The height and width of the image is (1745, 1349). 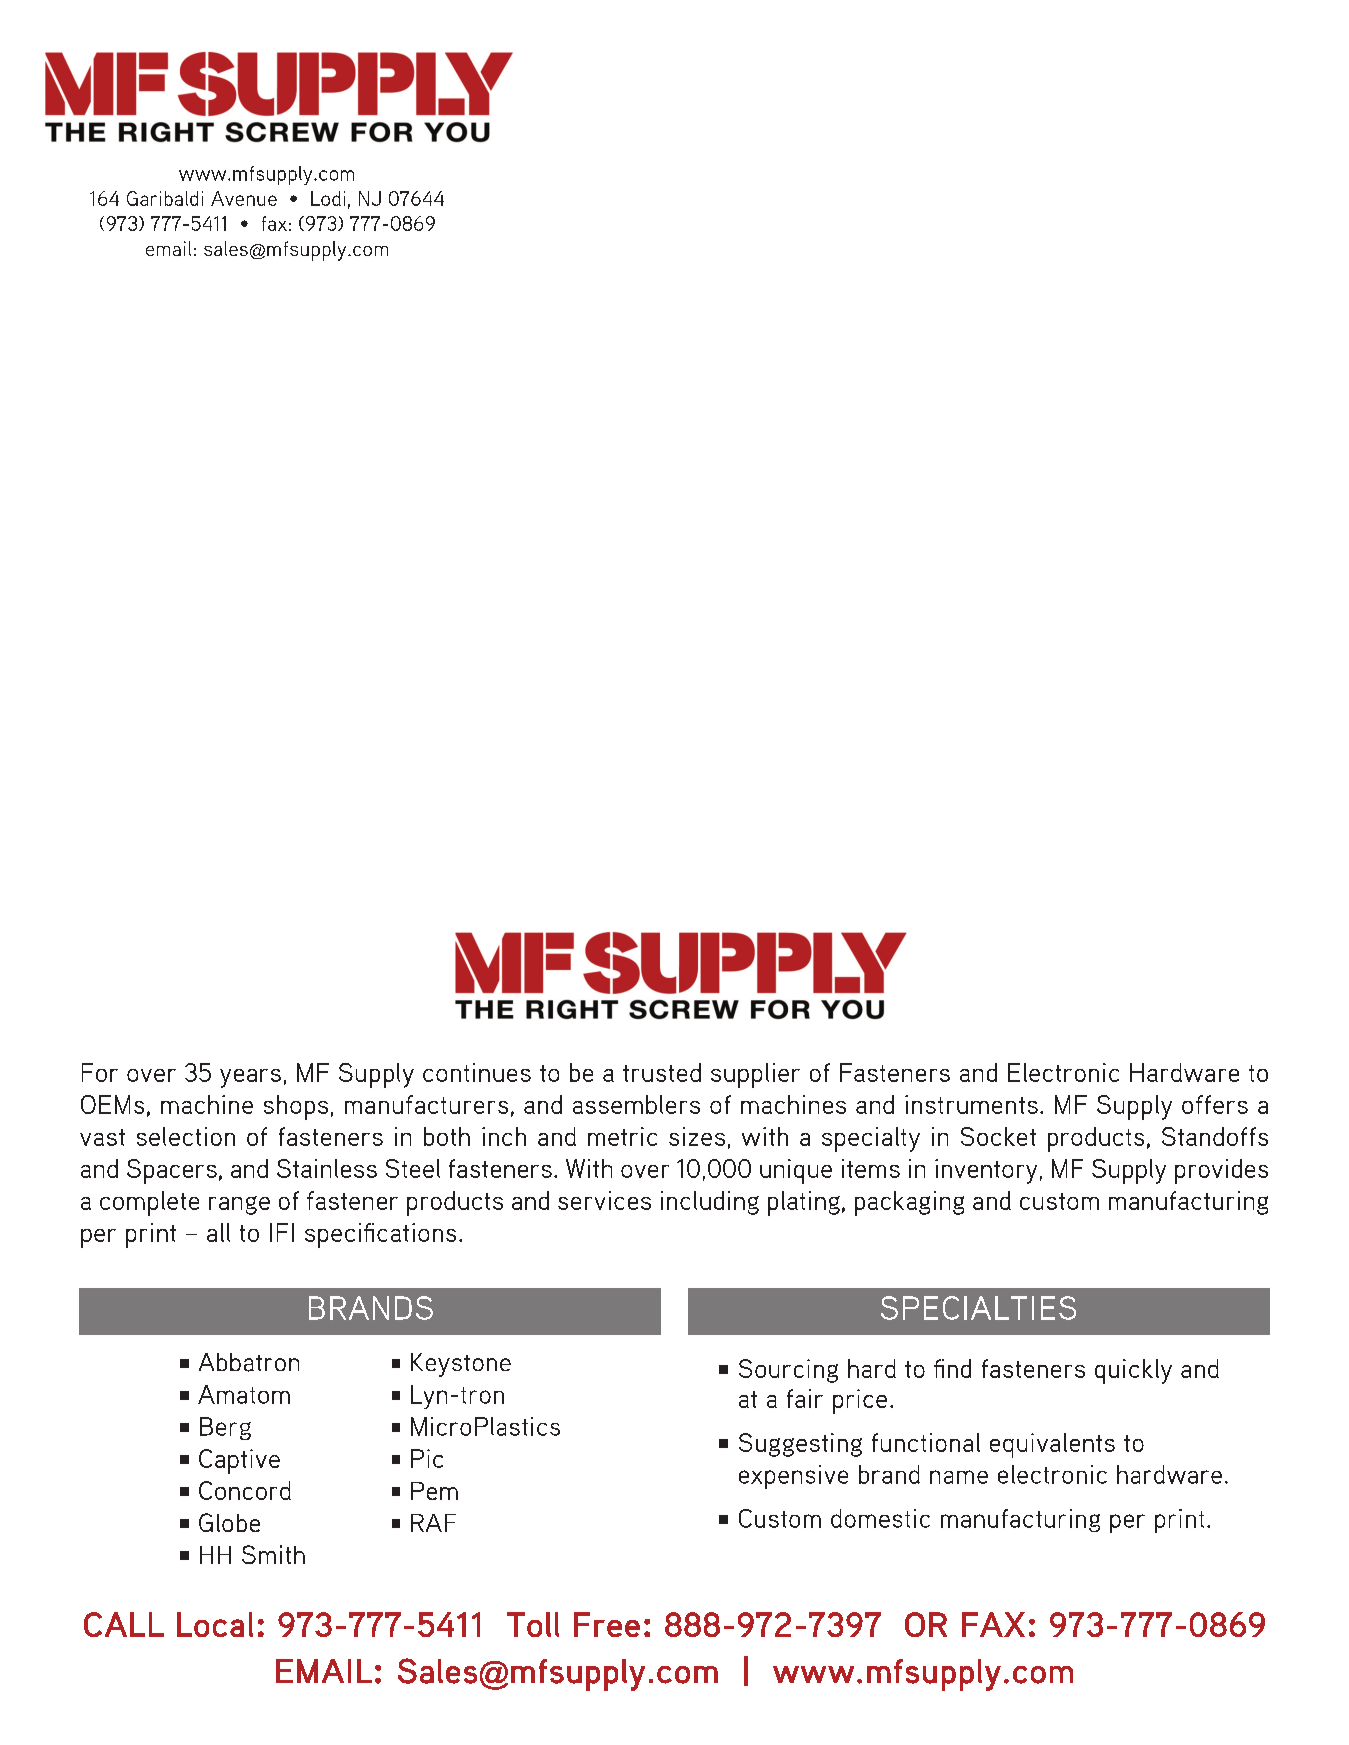 What do you see at coordinates (165, 198) in the image?
I see `Garibaldi` at bounding box center [165, 198].
